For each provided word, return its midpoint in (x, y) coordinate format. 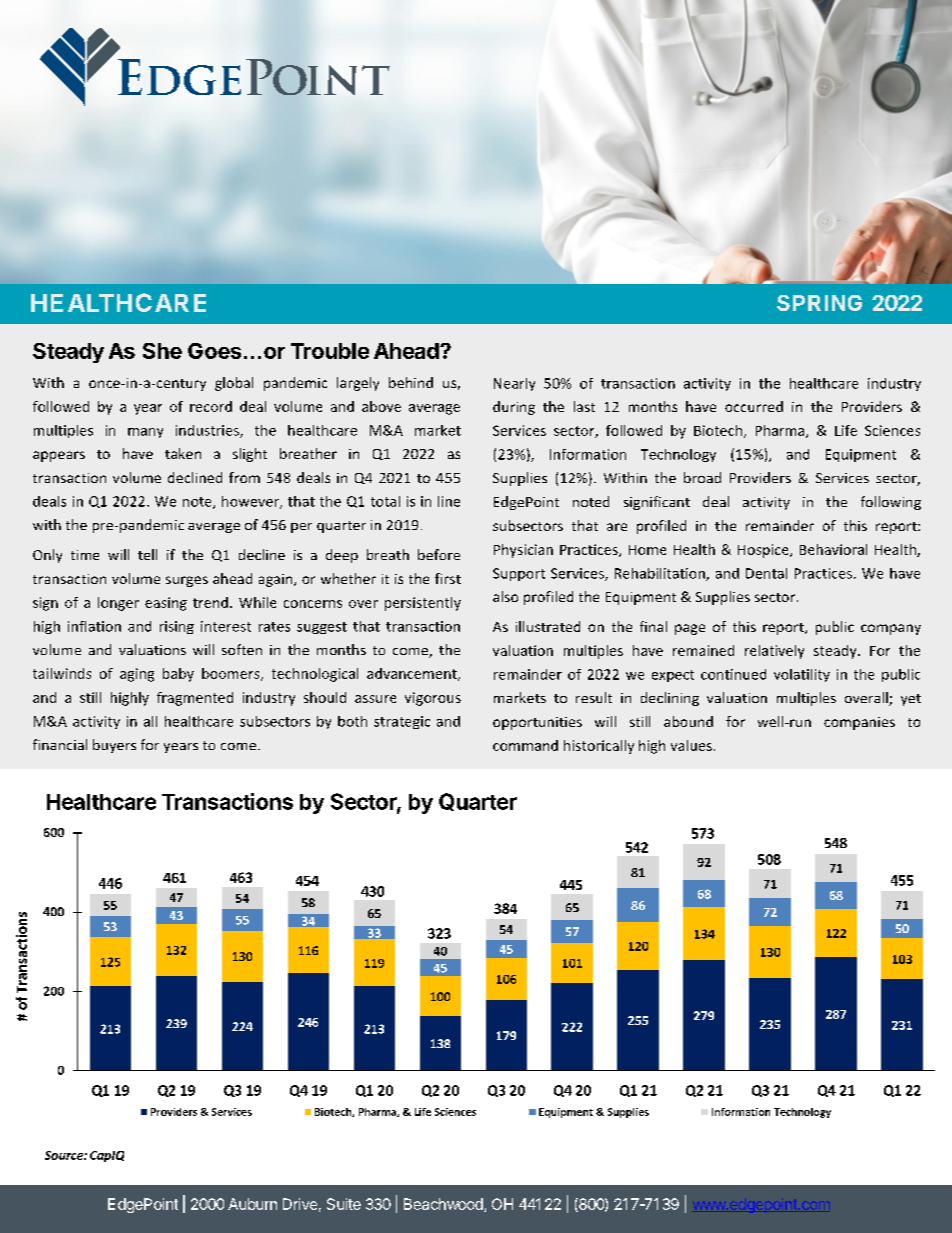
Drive (300, 1204)
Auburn (252, 1204)
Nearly (514, 384)
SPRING (819, 303)
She (162, 351)
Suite (344, 1204)
